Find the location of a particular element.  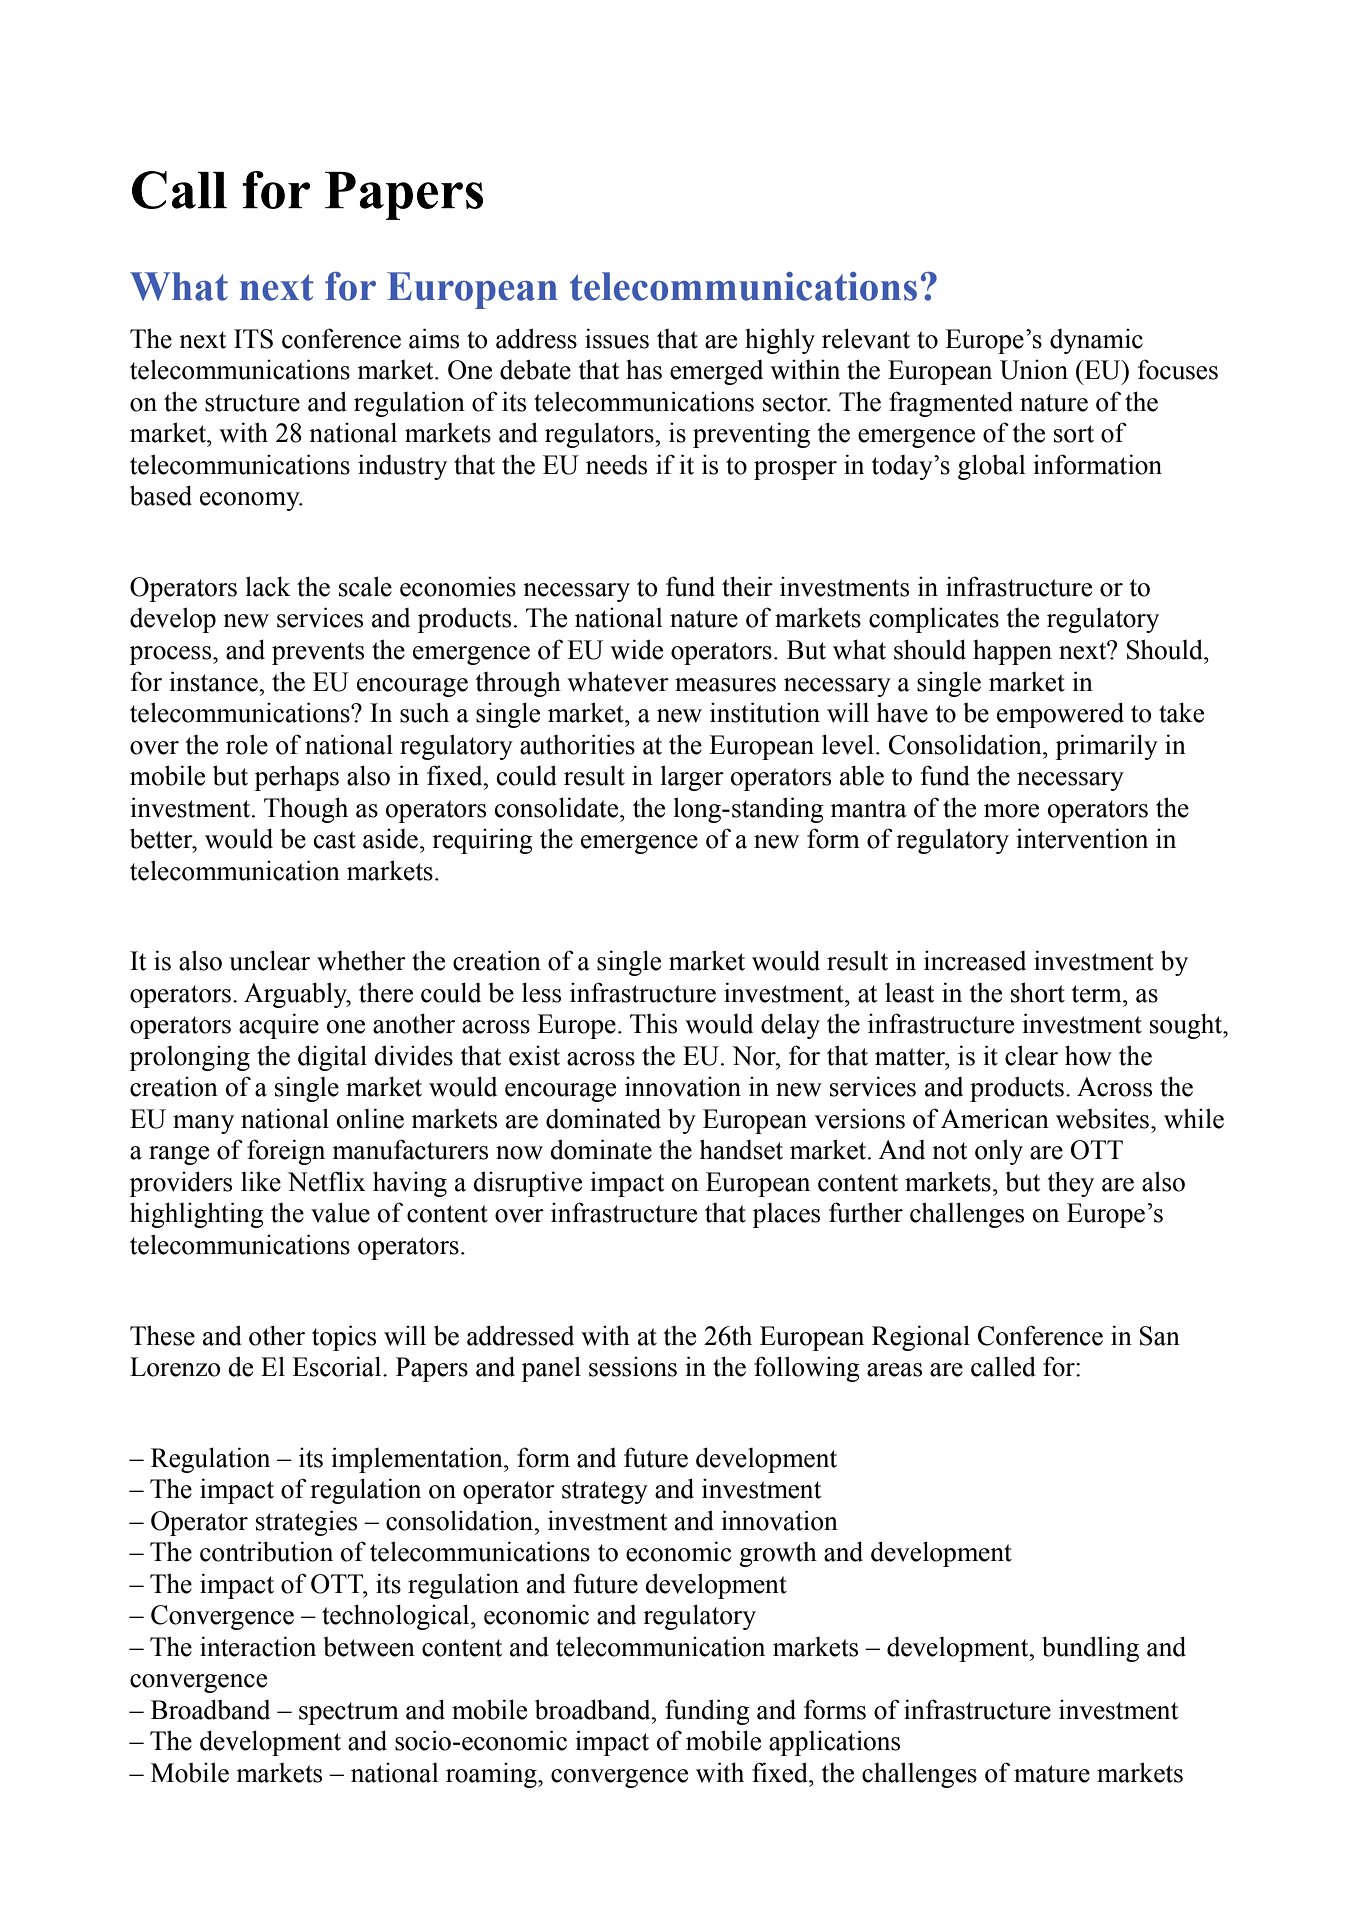

Union is located at coordinates (1034, 370).
